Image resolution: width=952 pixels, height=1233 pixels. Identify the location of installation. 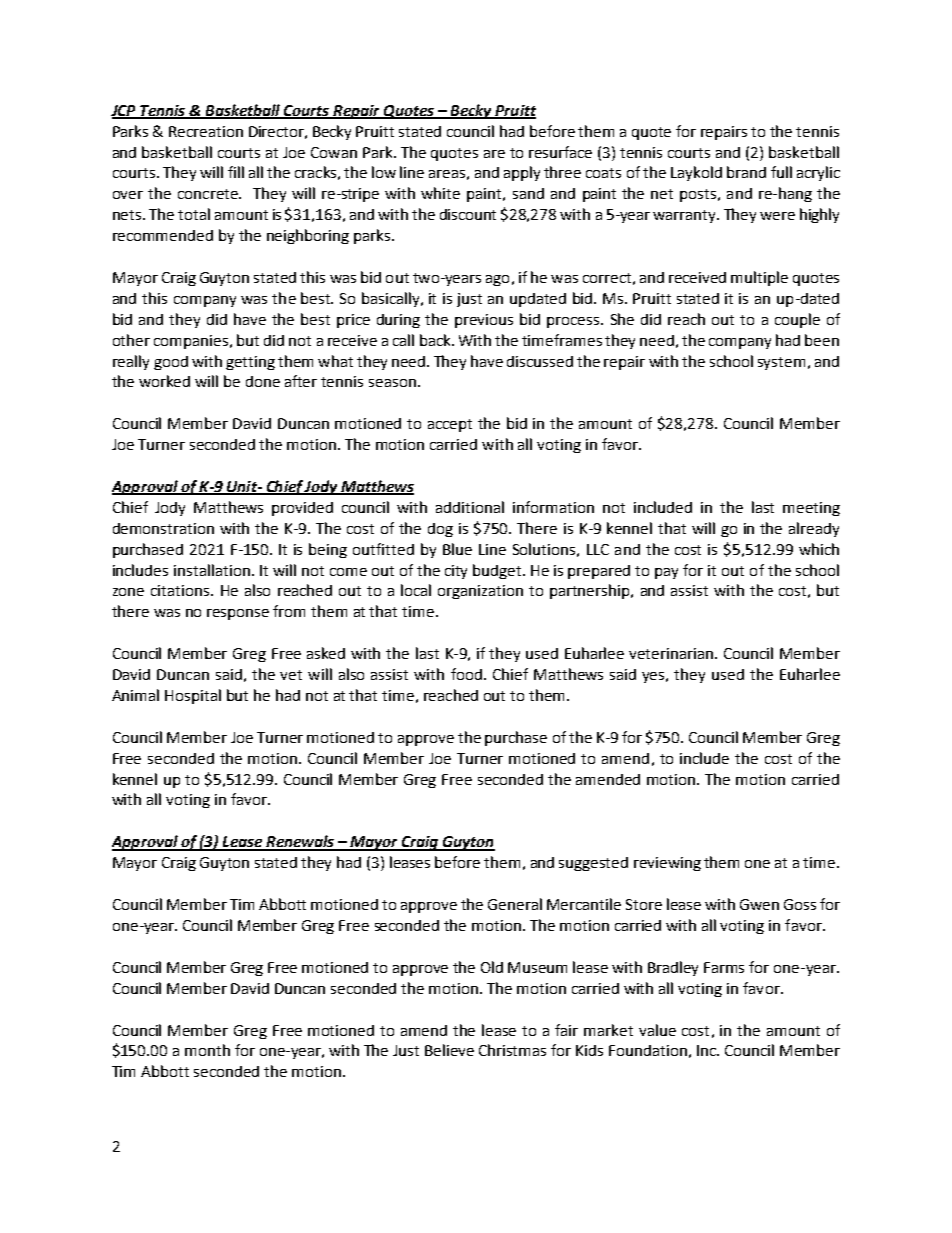
(212, 570).
